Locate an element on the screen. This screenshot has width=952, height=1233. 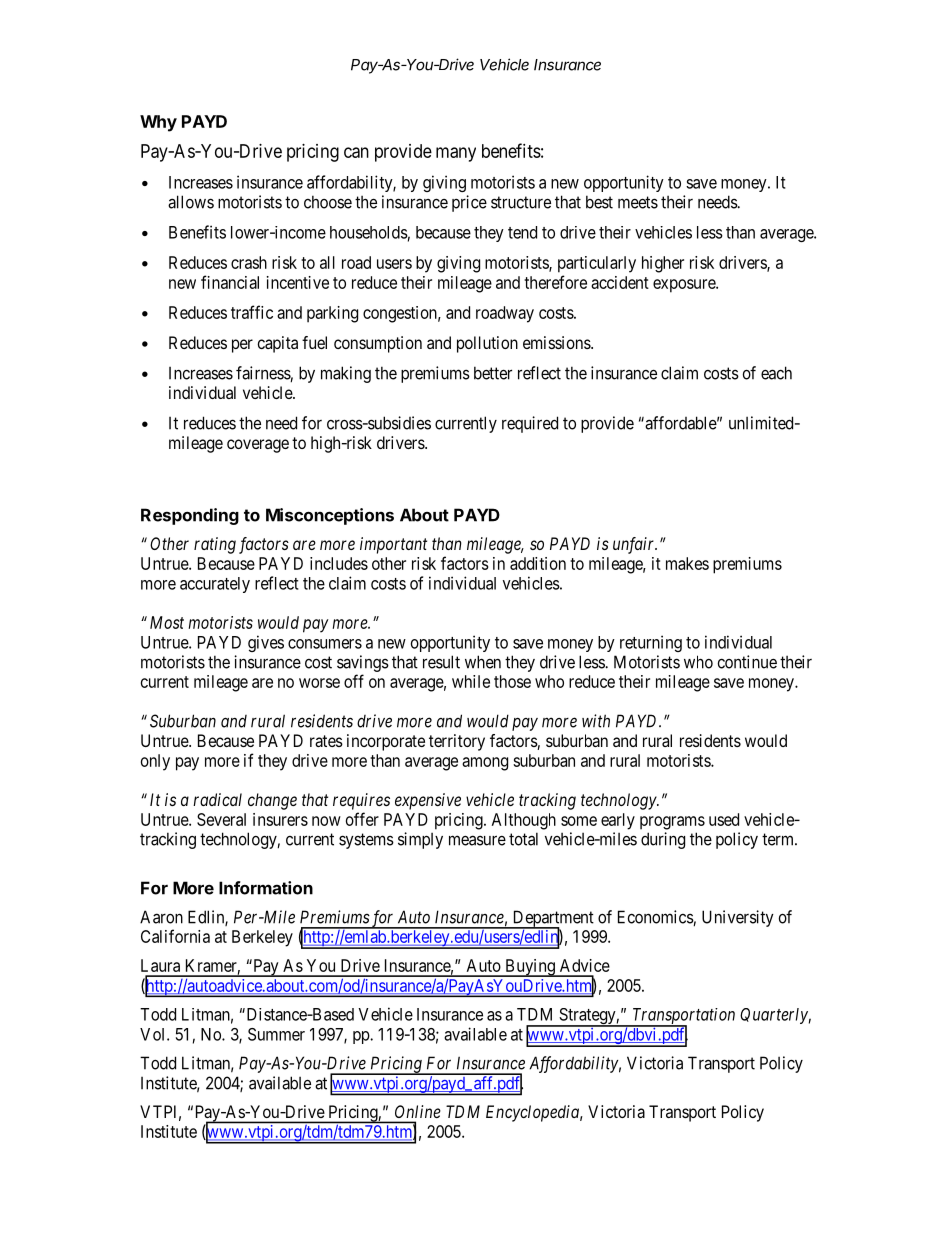
allows is located at coordinates (191, 202).
